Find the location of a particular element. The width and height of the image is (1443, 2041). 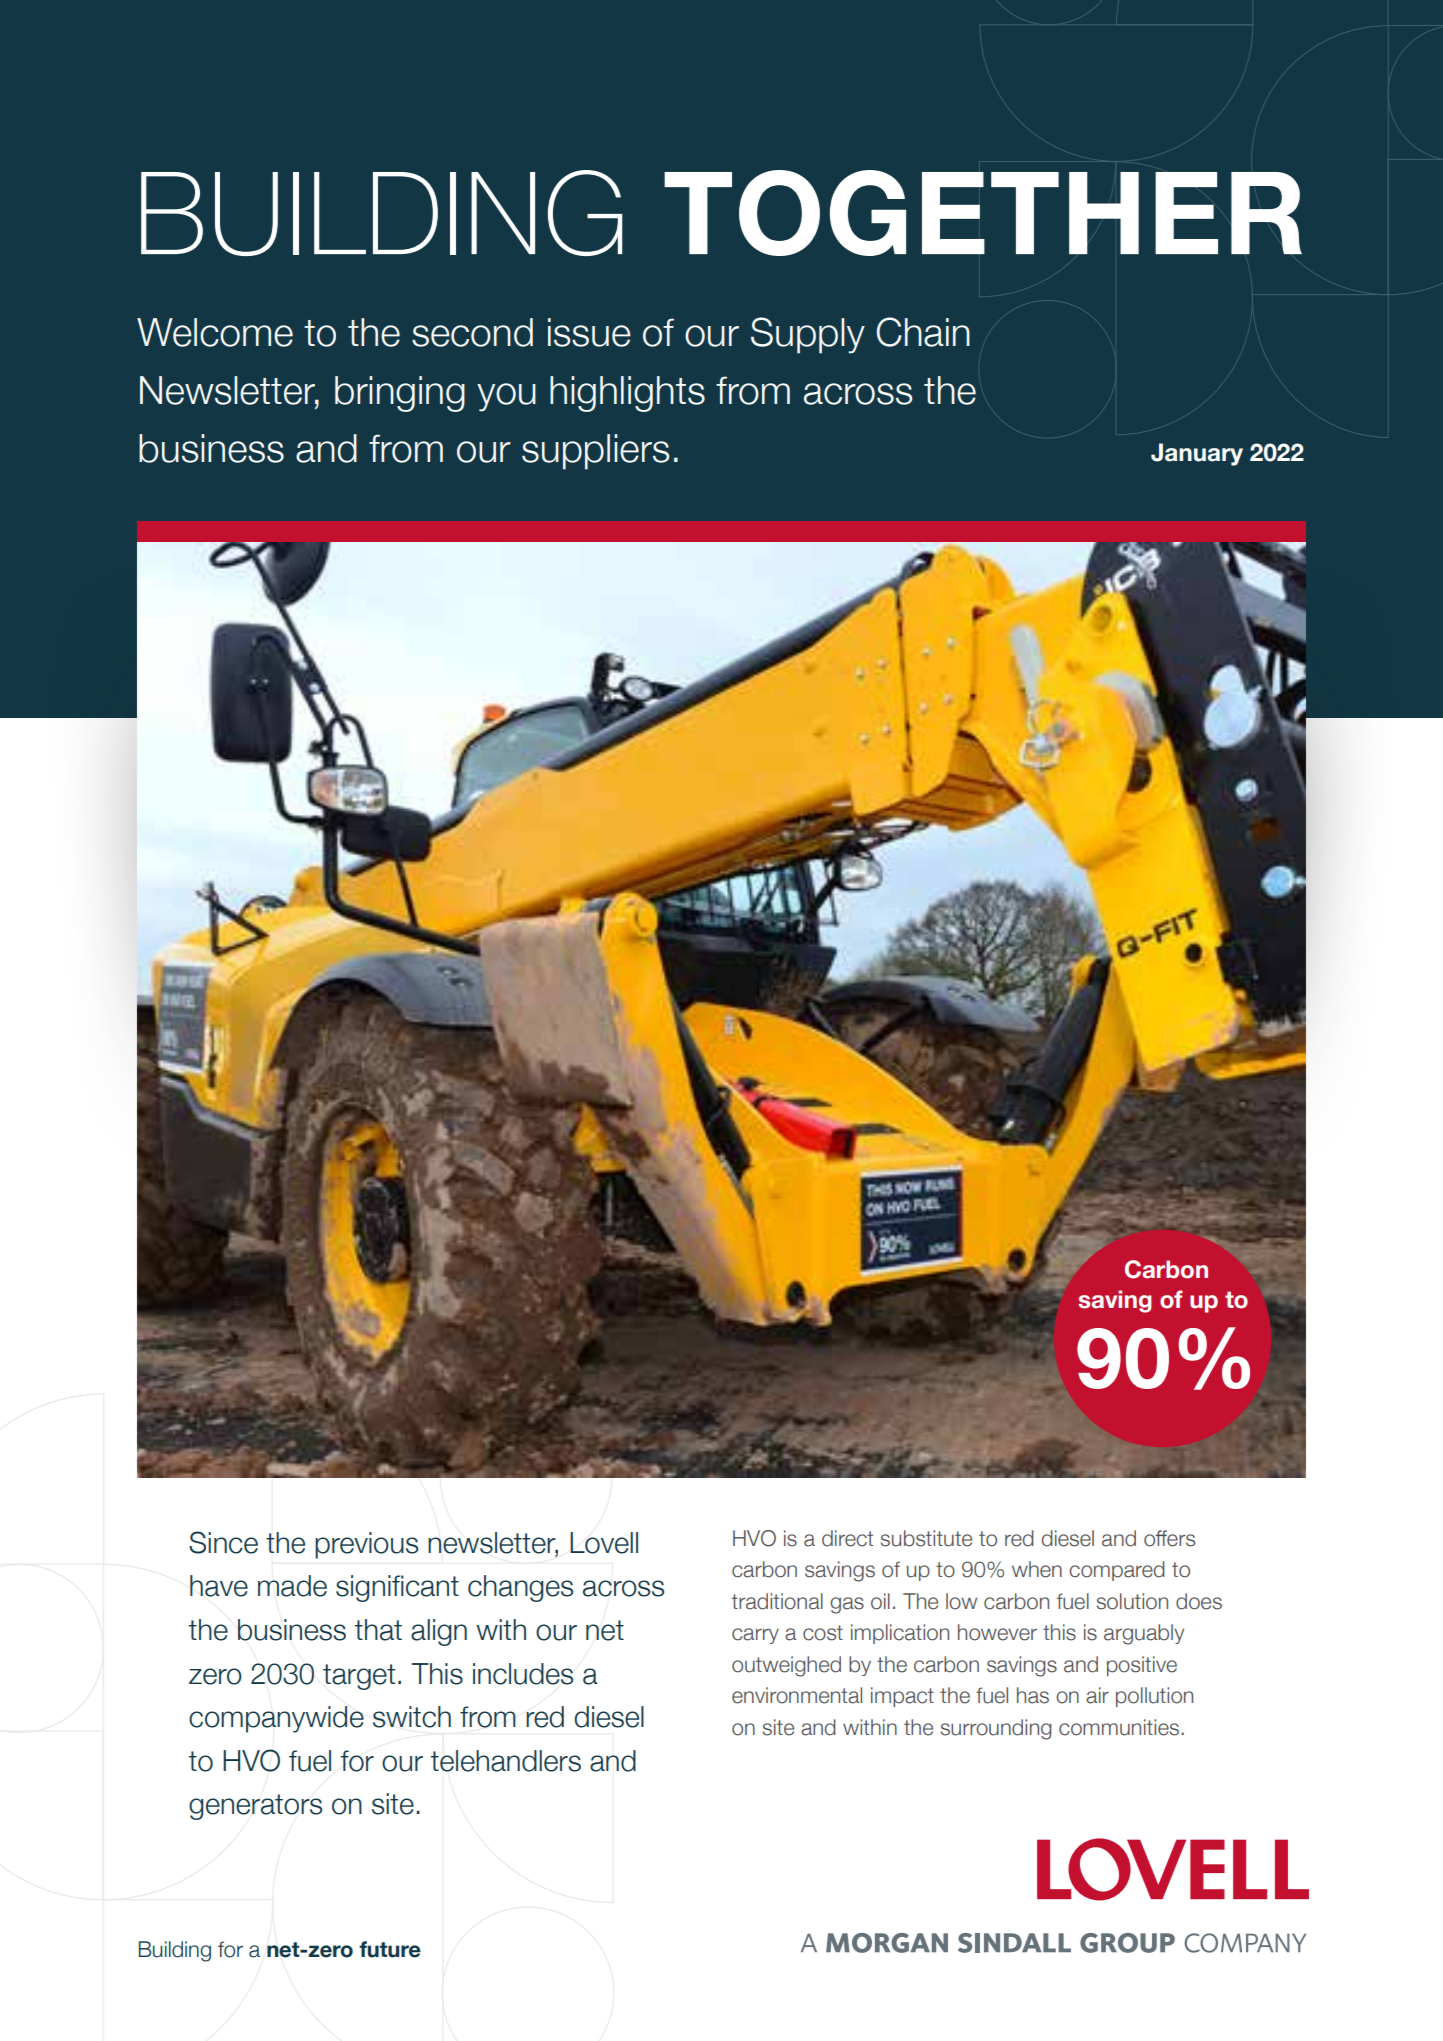

Welcome is located at coordinates (215, 332).
